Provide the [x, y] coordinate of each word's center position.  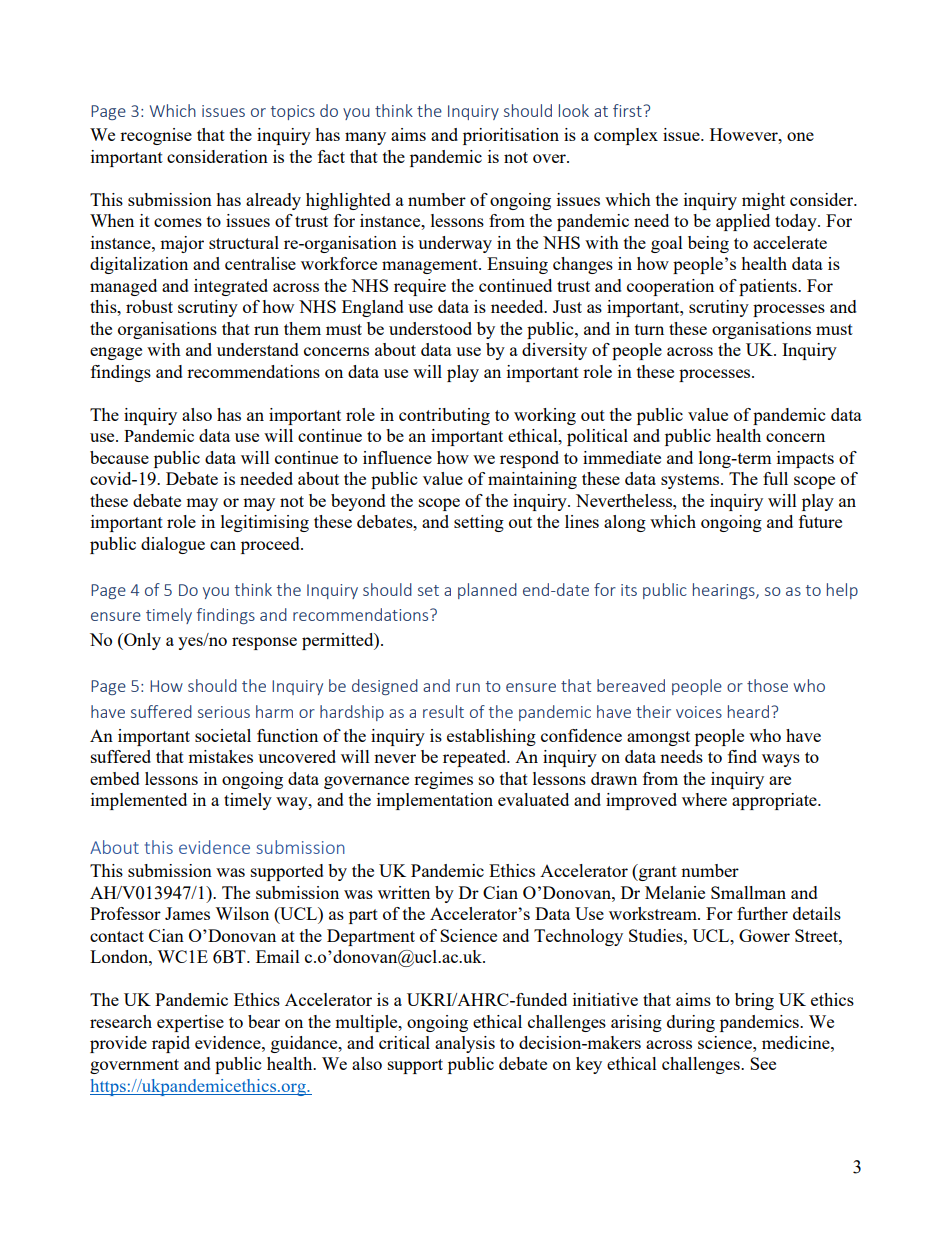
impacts [805, 459]
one [800, 136]
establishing [491, 737]
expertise [190, 1023]
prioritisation [511, 136]
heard [748, 711]
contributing [444, 416]
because [119, 457]
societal [223, 735]
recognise [156, 136]
